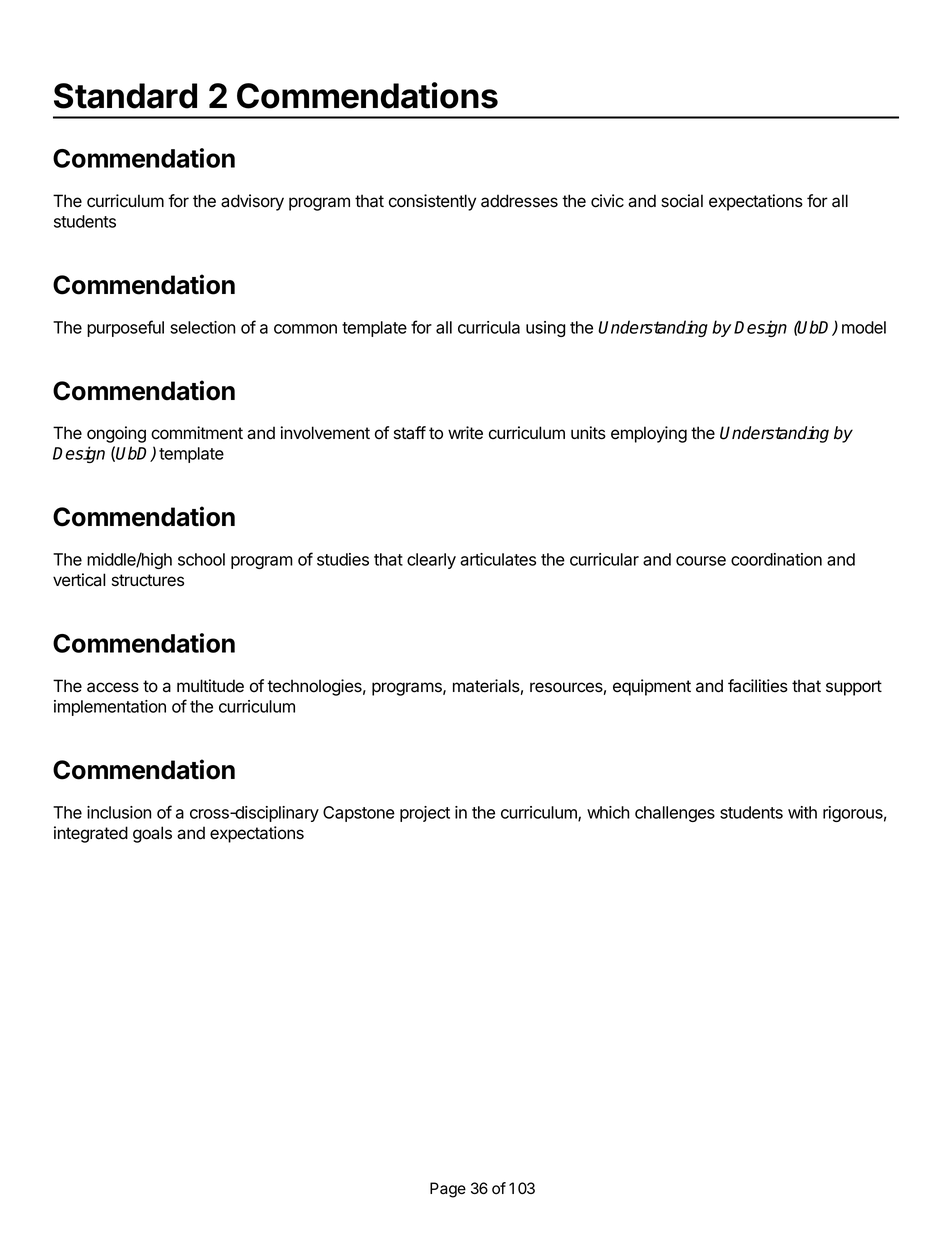  Describe the element at coordinates (448, 1190) in the screenshot. I see `Page` at that location.
